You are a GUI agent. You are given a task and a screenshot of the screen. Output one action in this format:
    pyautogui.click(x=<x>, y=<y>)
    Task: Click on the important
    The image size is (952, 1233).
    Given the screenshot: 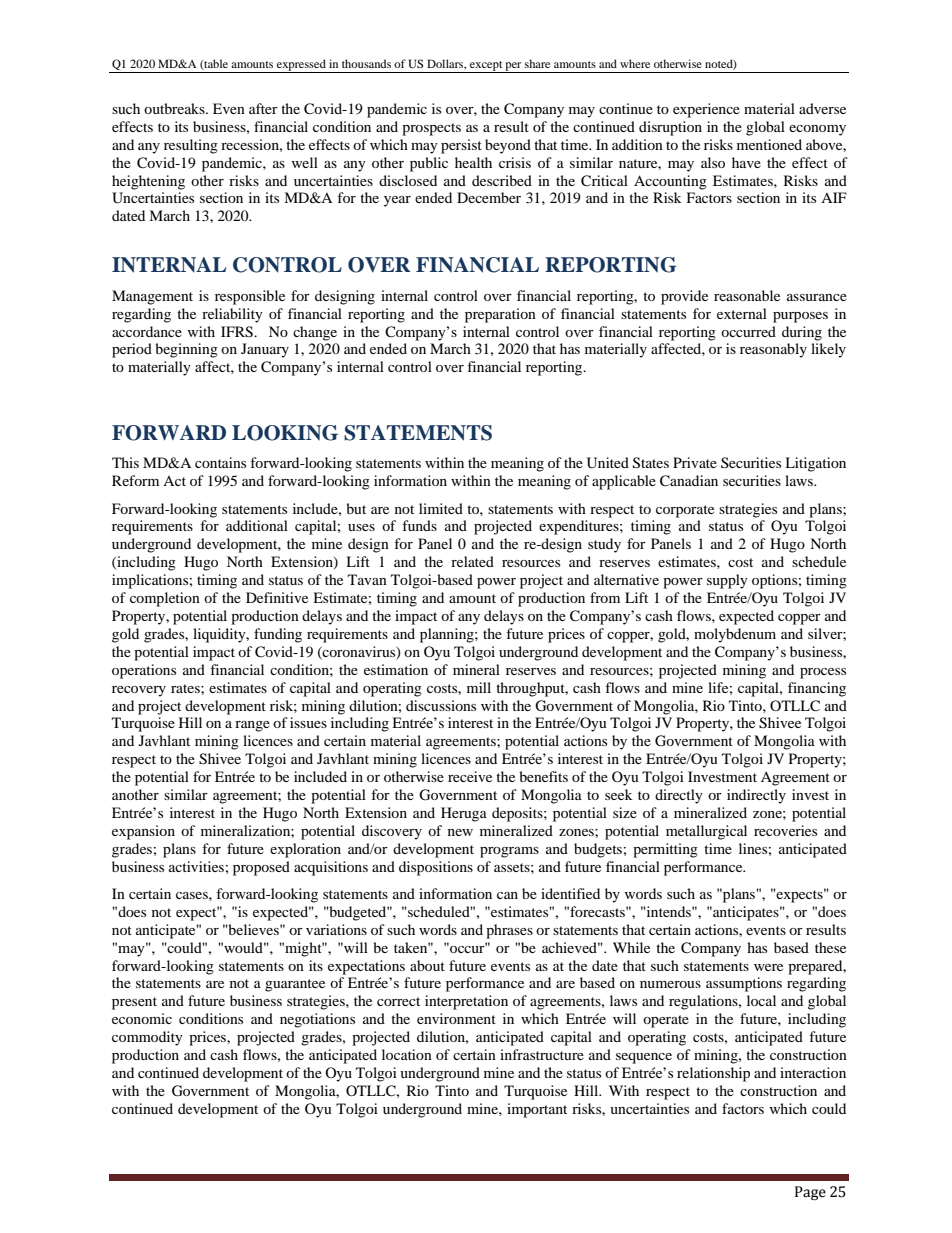 What is the action you would take?
    pyautogui.click(x=537, y=1110)
